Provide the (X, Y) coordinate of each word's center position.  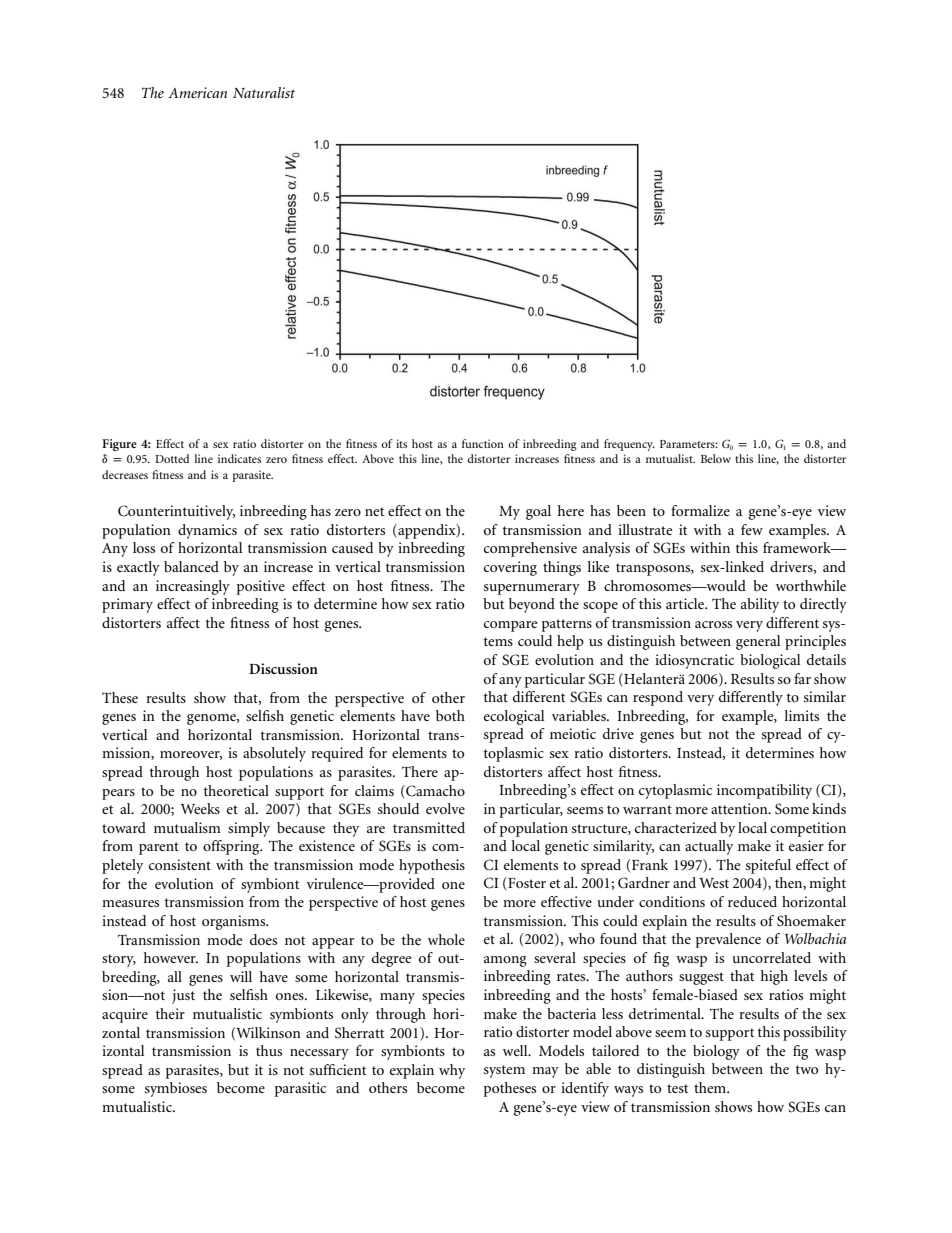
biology (716, 1052)
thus (269, 1050)
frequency (629, 445)
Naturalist (264, 92)
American (197, 92)
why (452, 1071)
